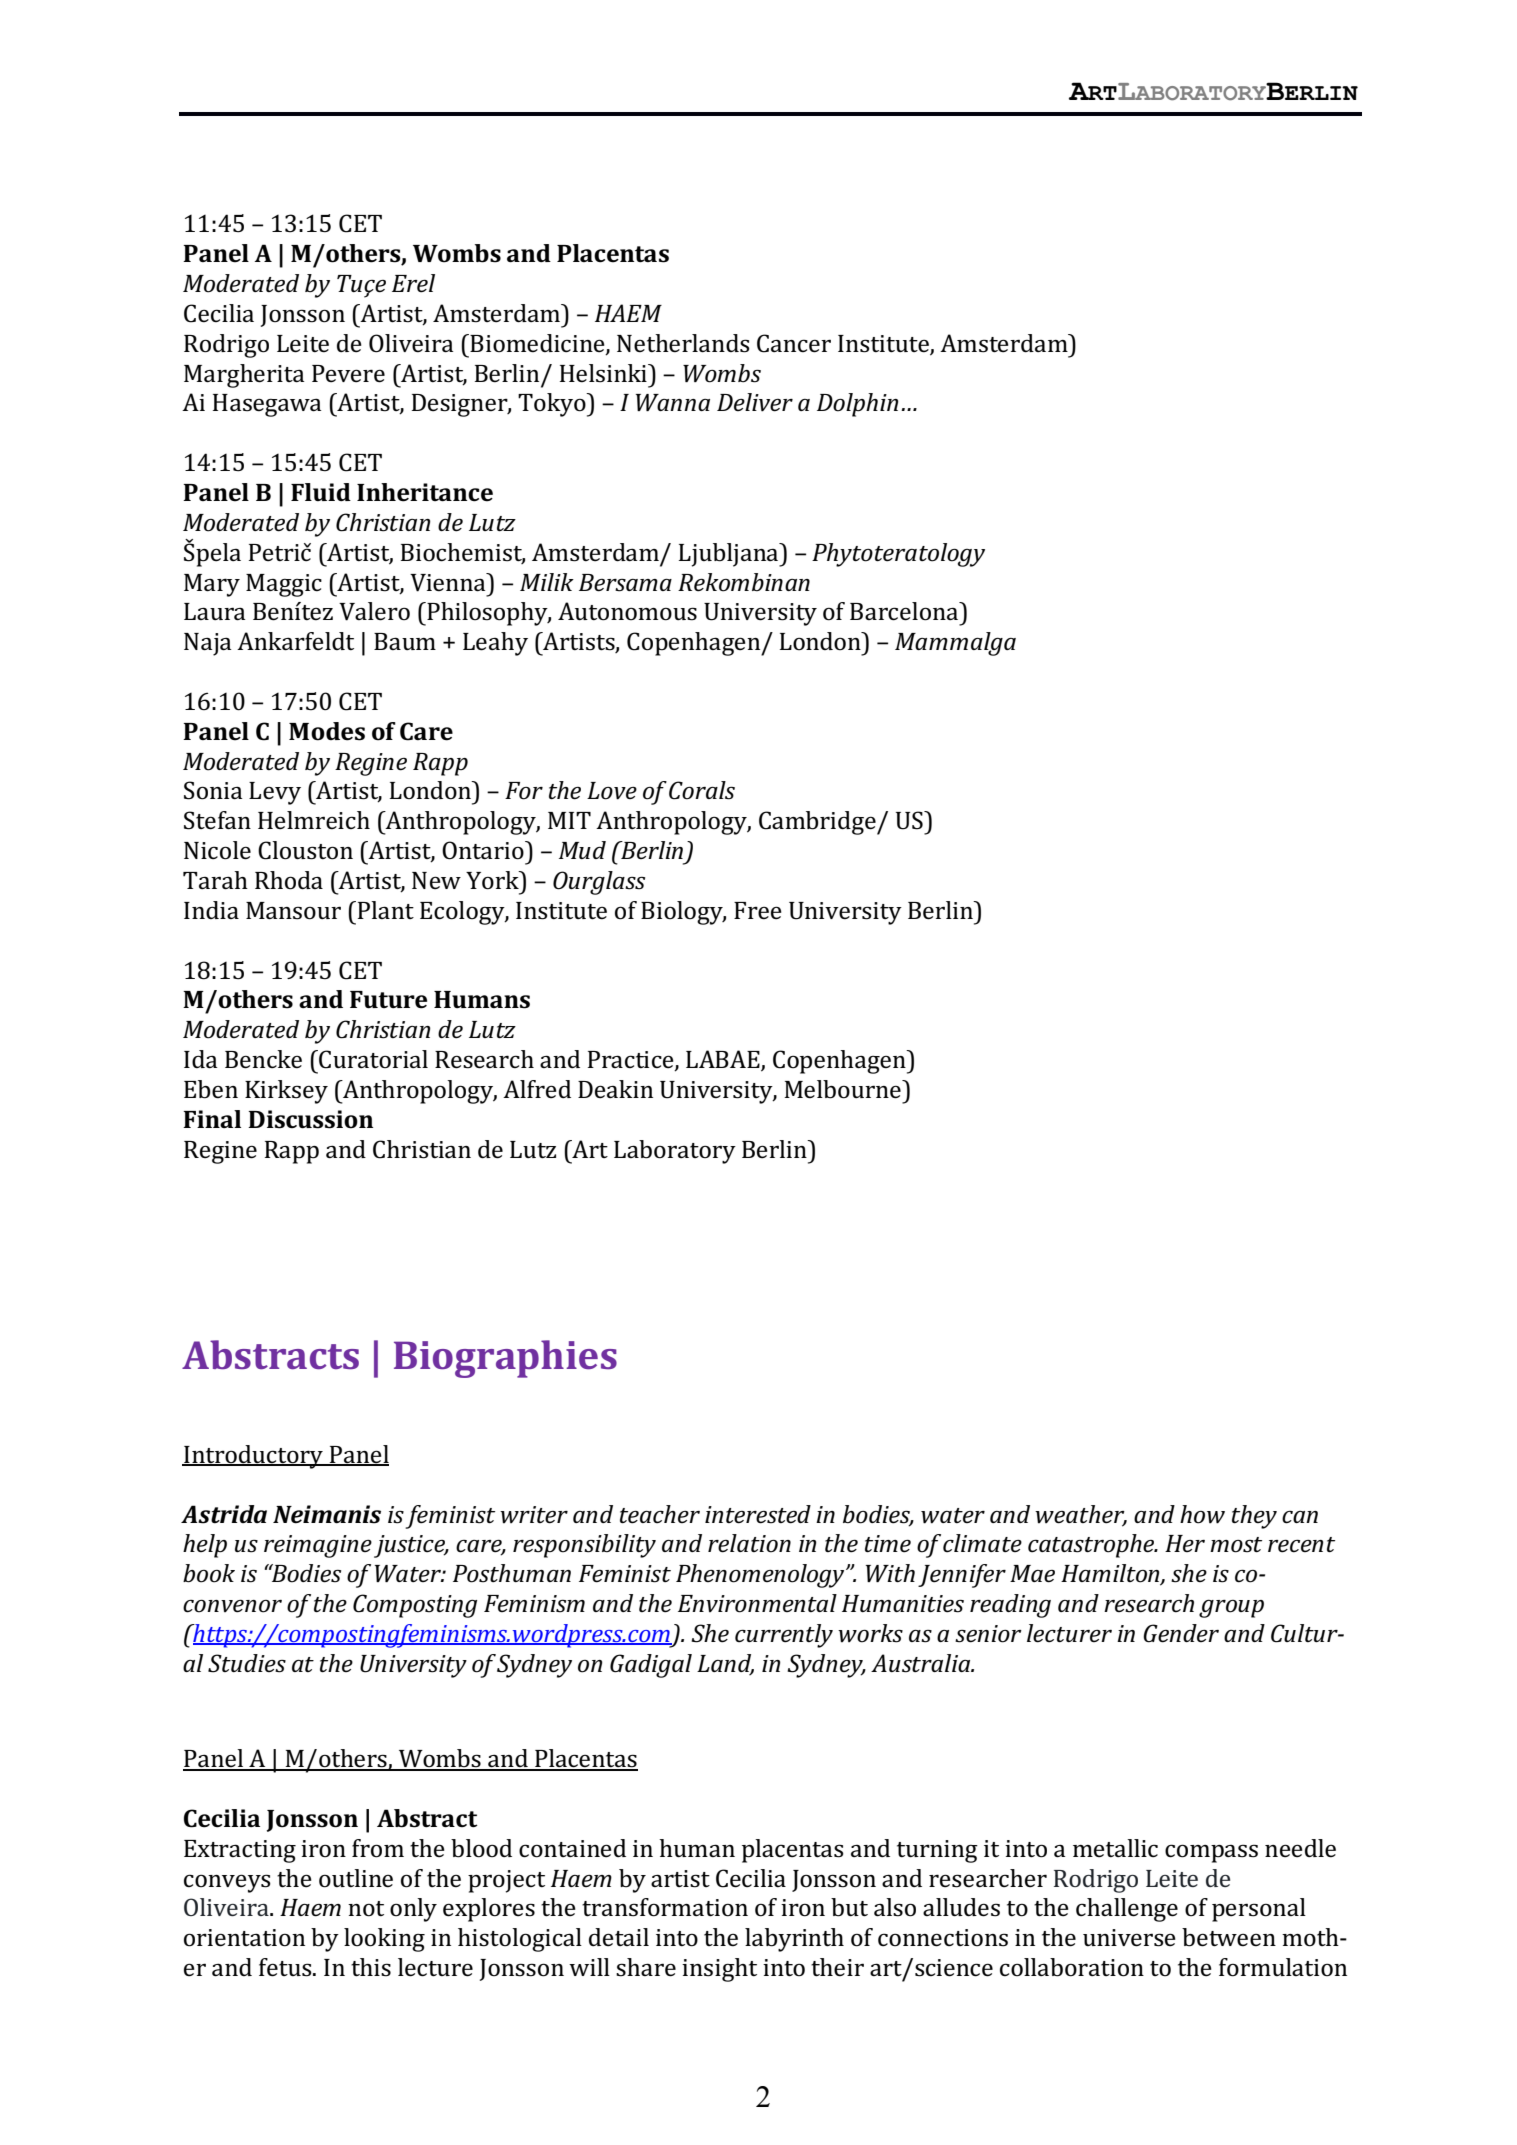 The width and height of the page is (1517, 2145). I want to click on Cancer, so click(794, 343).
